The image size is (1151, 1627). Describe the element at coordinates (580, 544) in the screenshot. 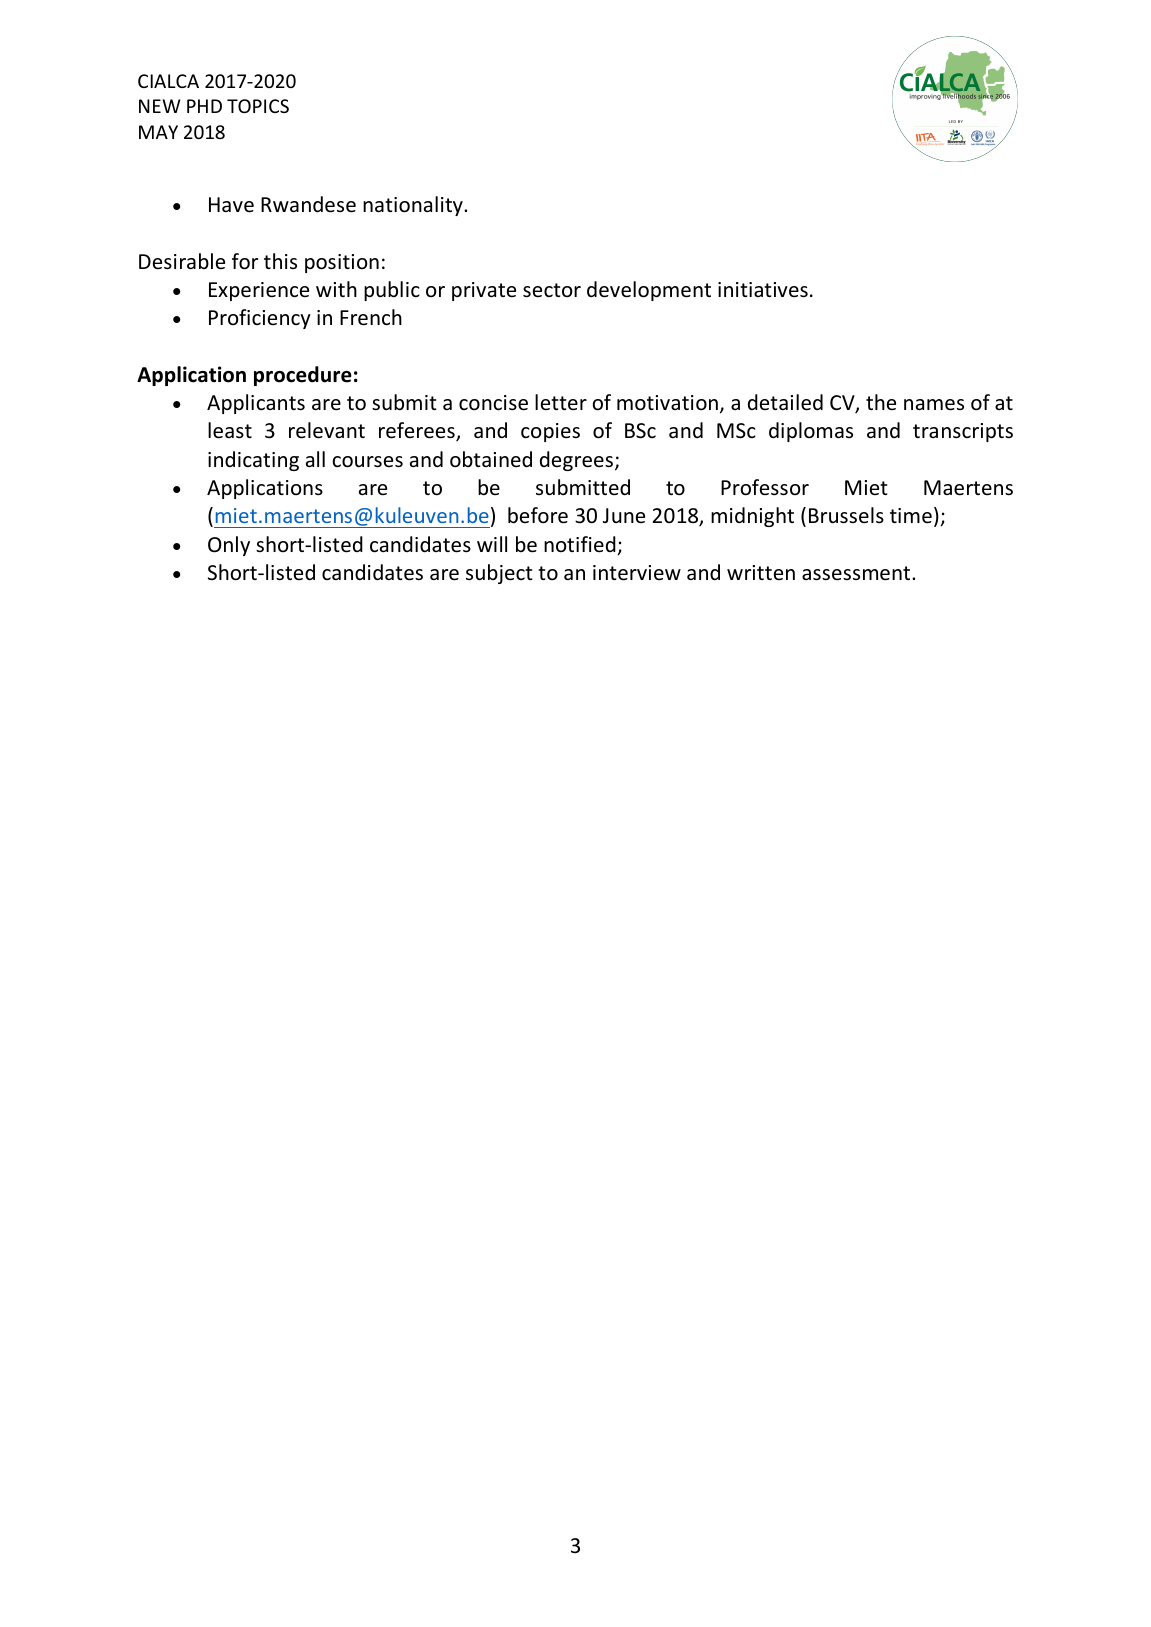

I see `notified` at that location.
